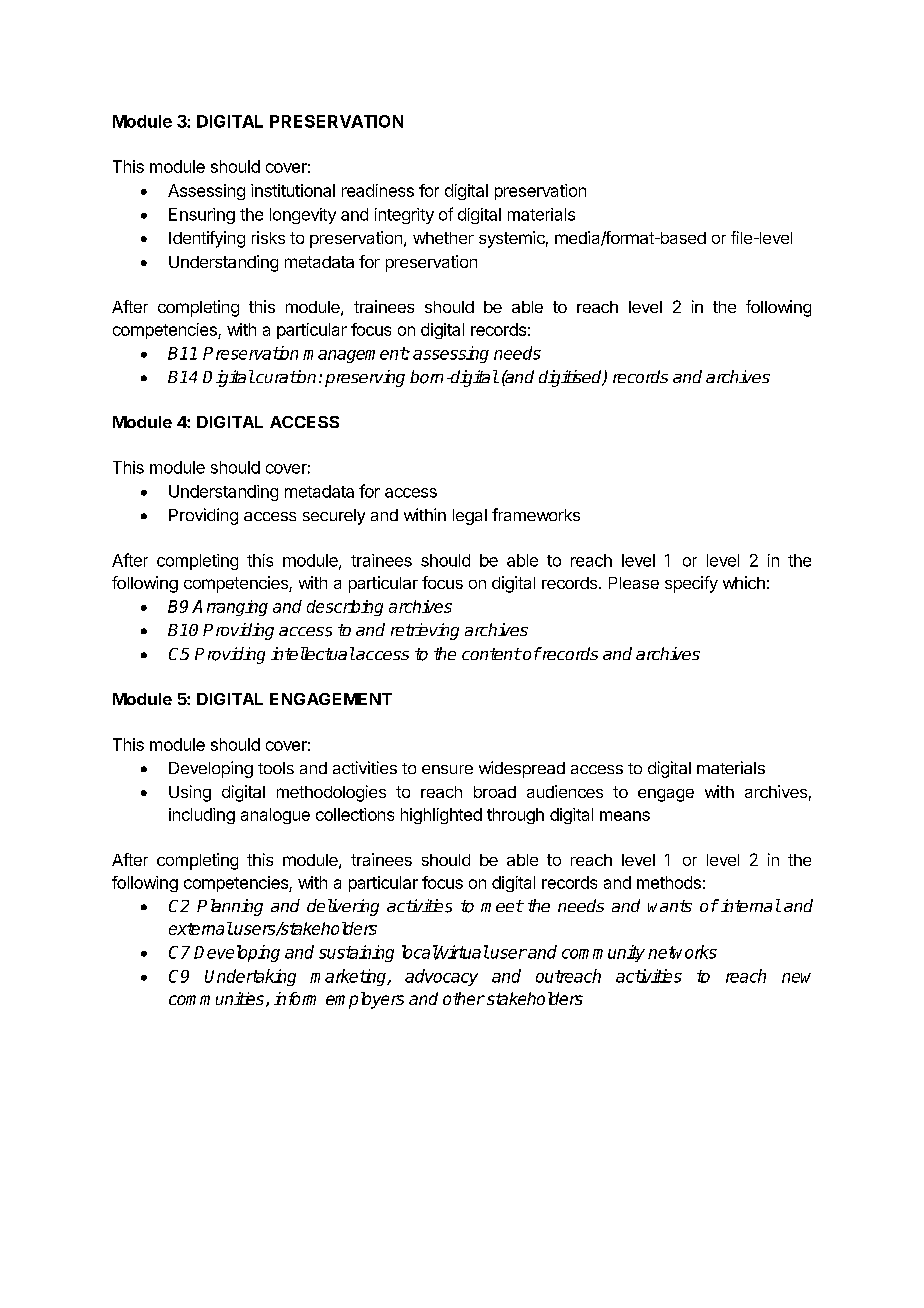 This page has width=924, height=1308. I want to click on means, so click(625, 816).
